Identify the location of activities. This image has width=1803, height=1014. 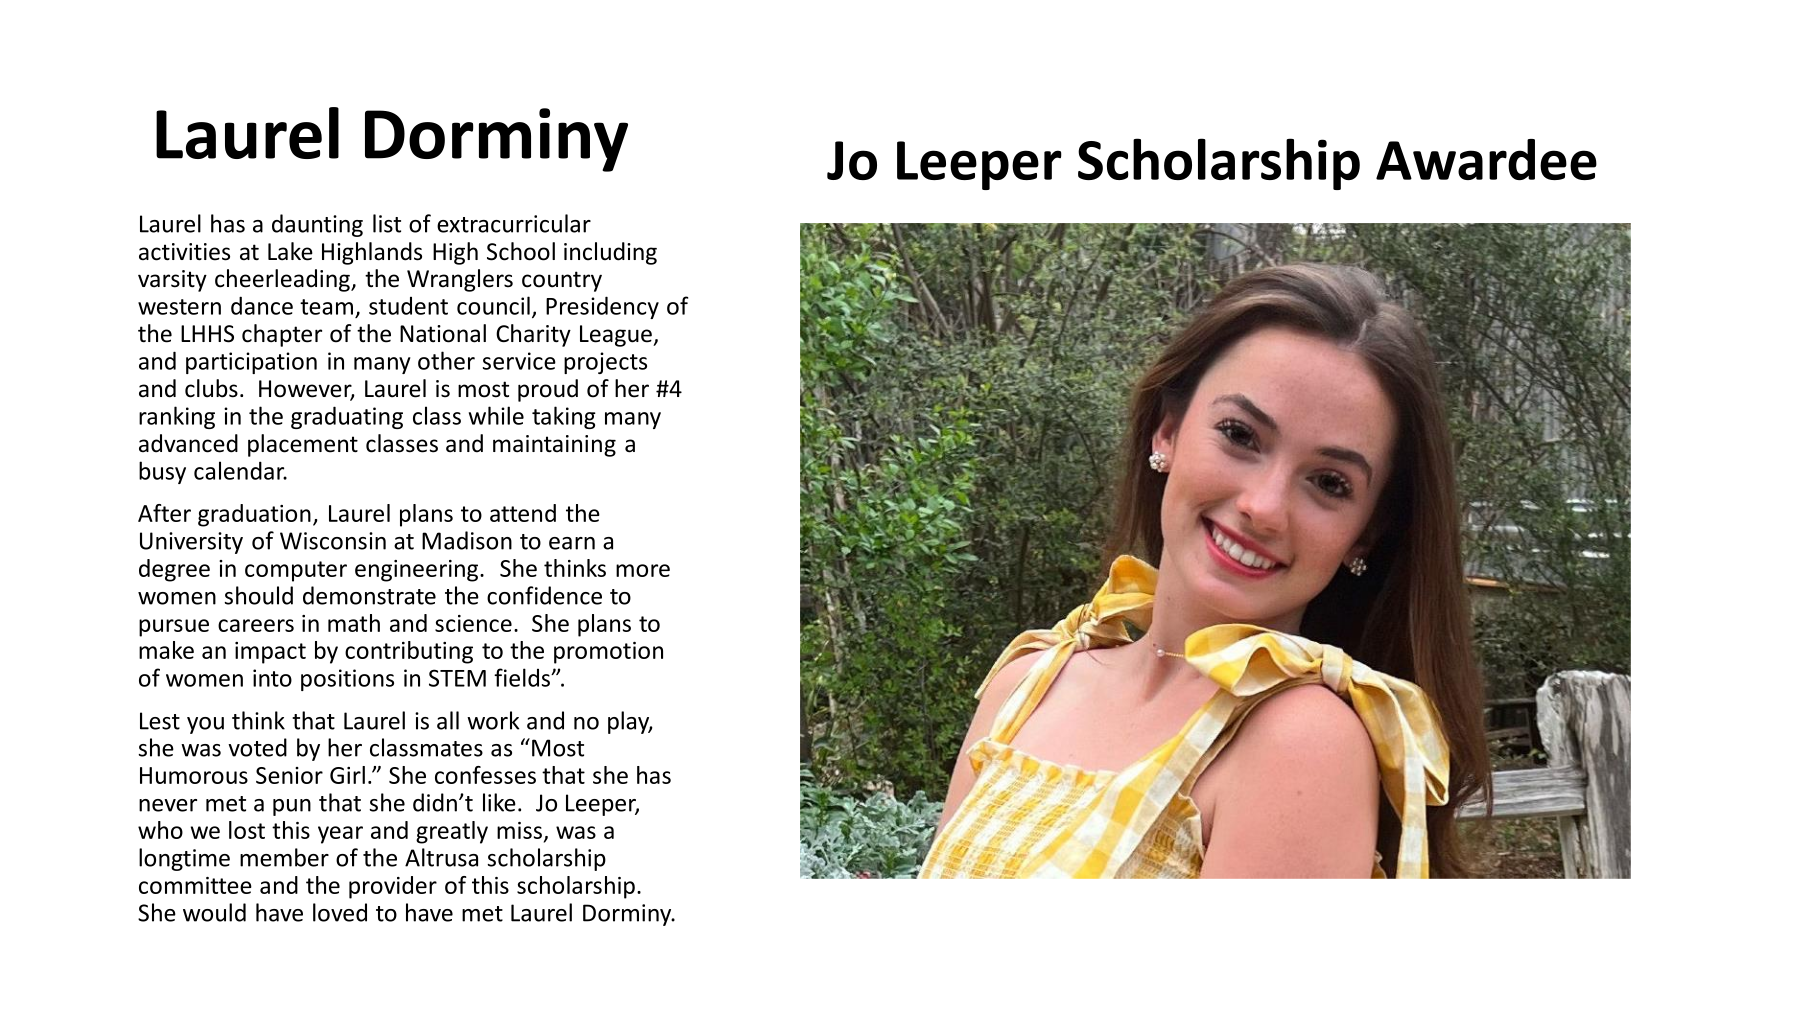
(184, 252).
